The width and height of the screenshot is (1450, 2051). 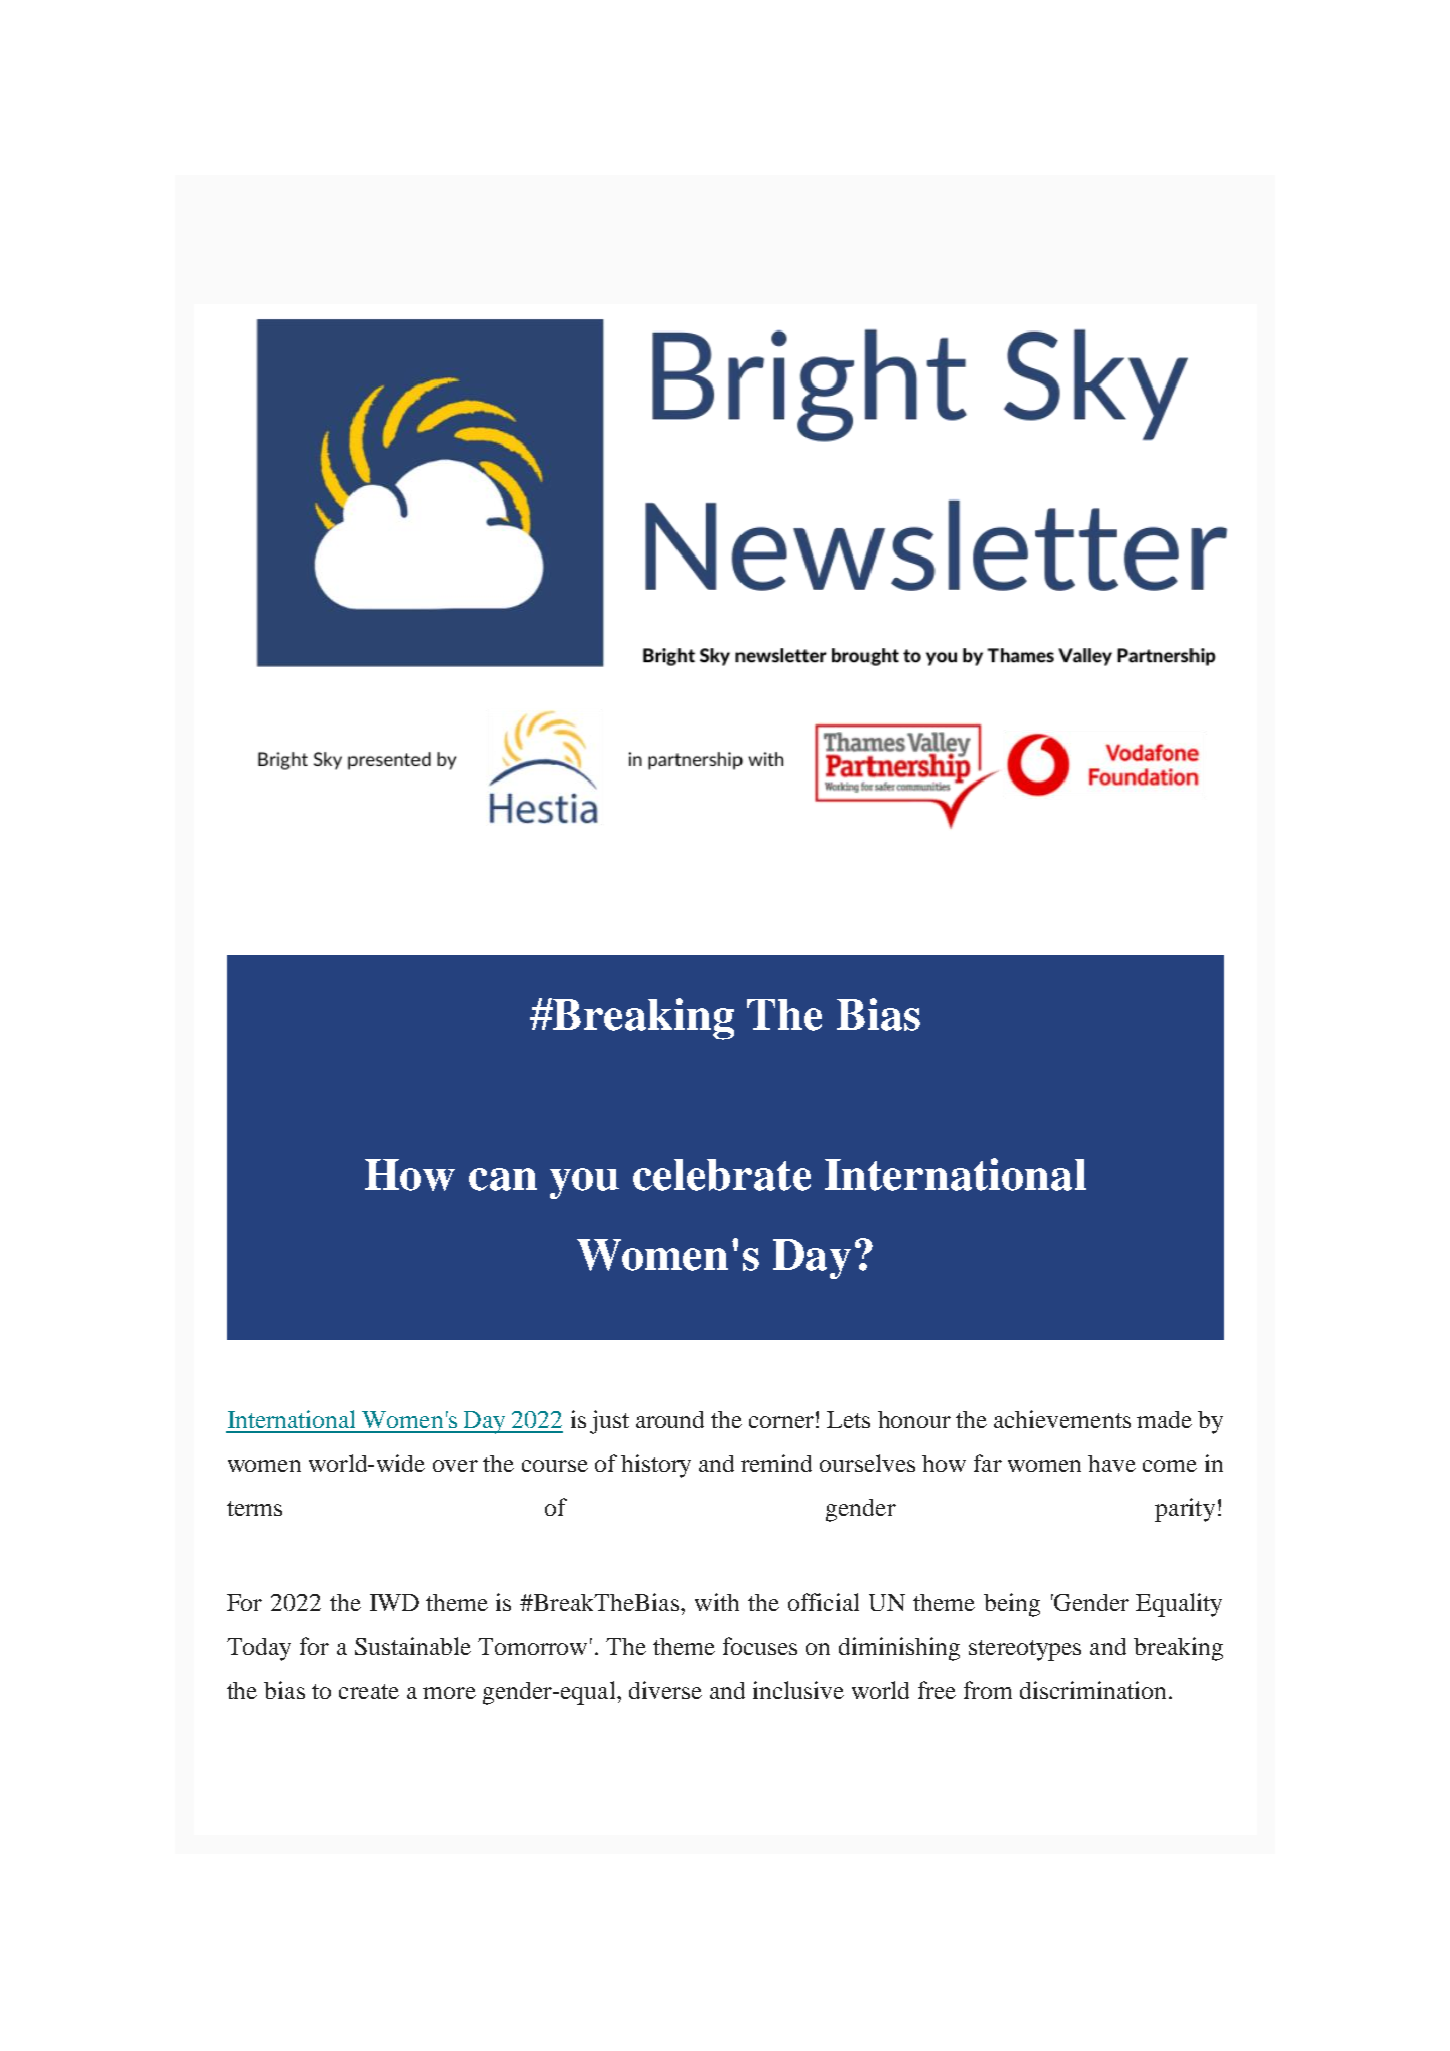 What do you see at coordinates (781, 1422) in the screenshot?
I see `corner` at bounding box center [781, 1422].
